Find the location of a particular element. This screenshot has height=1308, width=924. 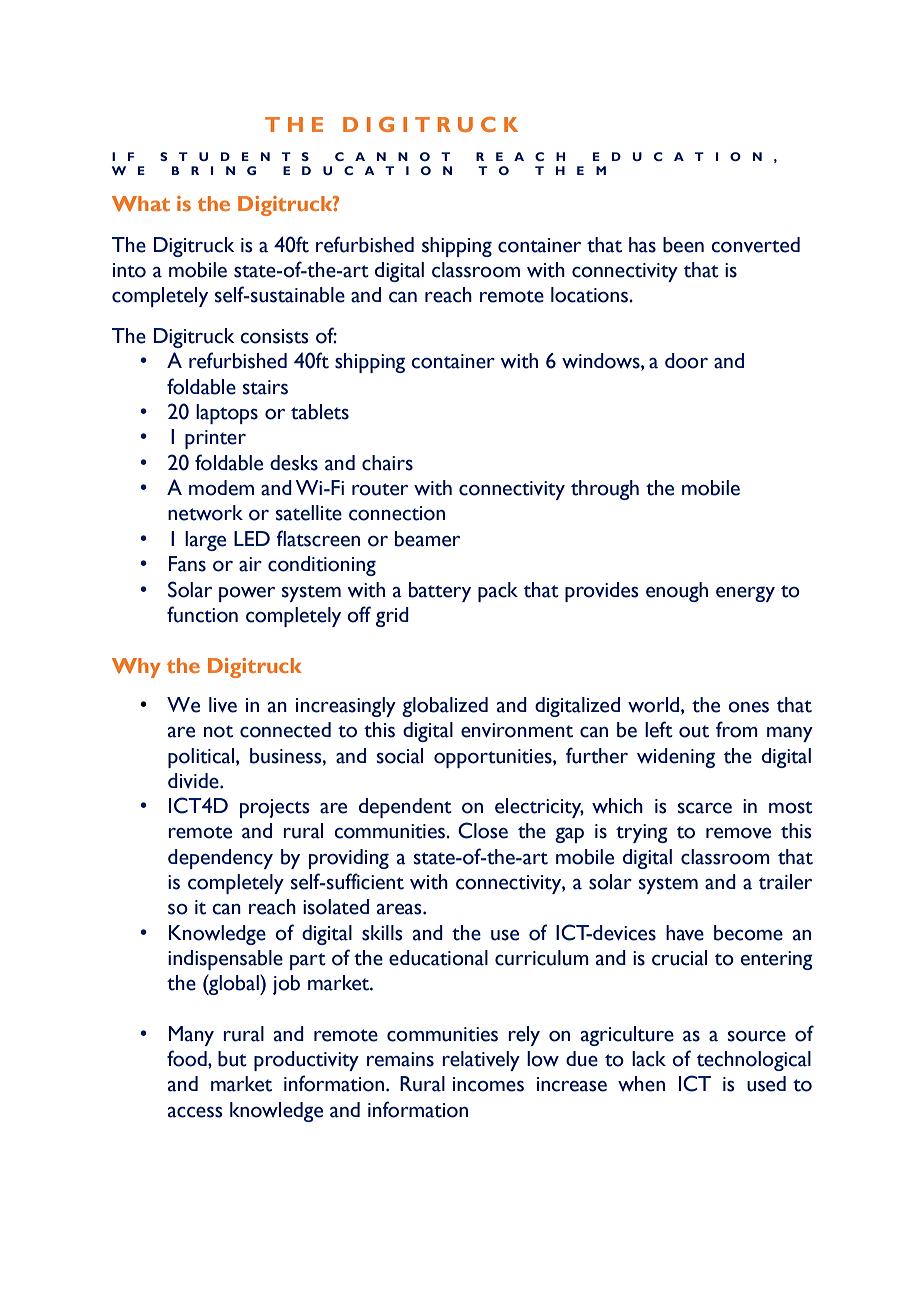

laptops is located at coordinates (227, 414).
